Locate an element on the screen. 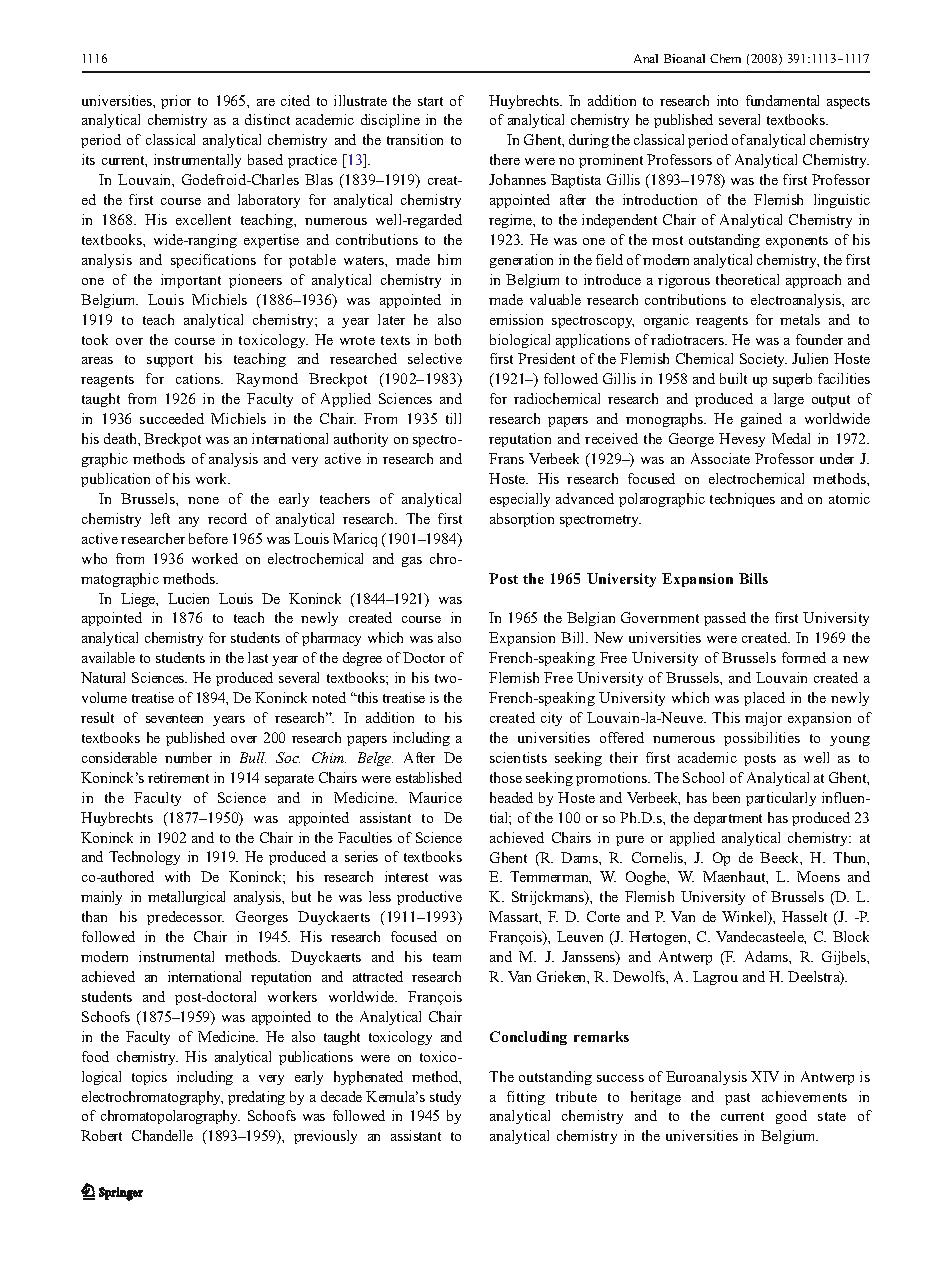  with is located at coordinates (177, 876).
